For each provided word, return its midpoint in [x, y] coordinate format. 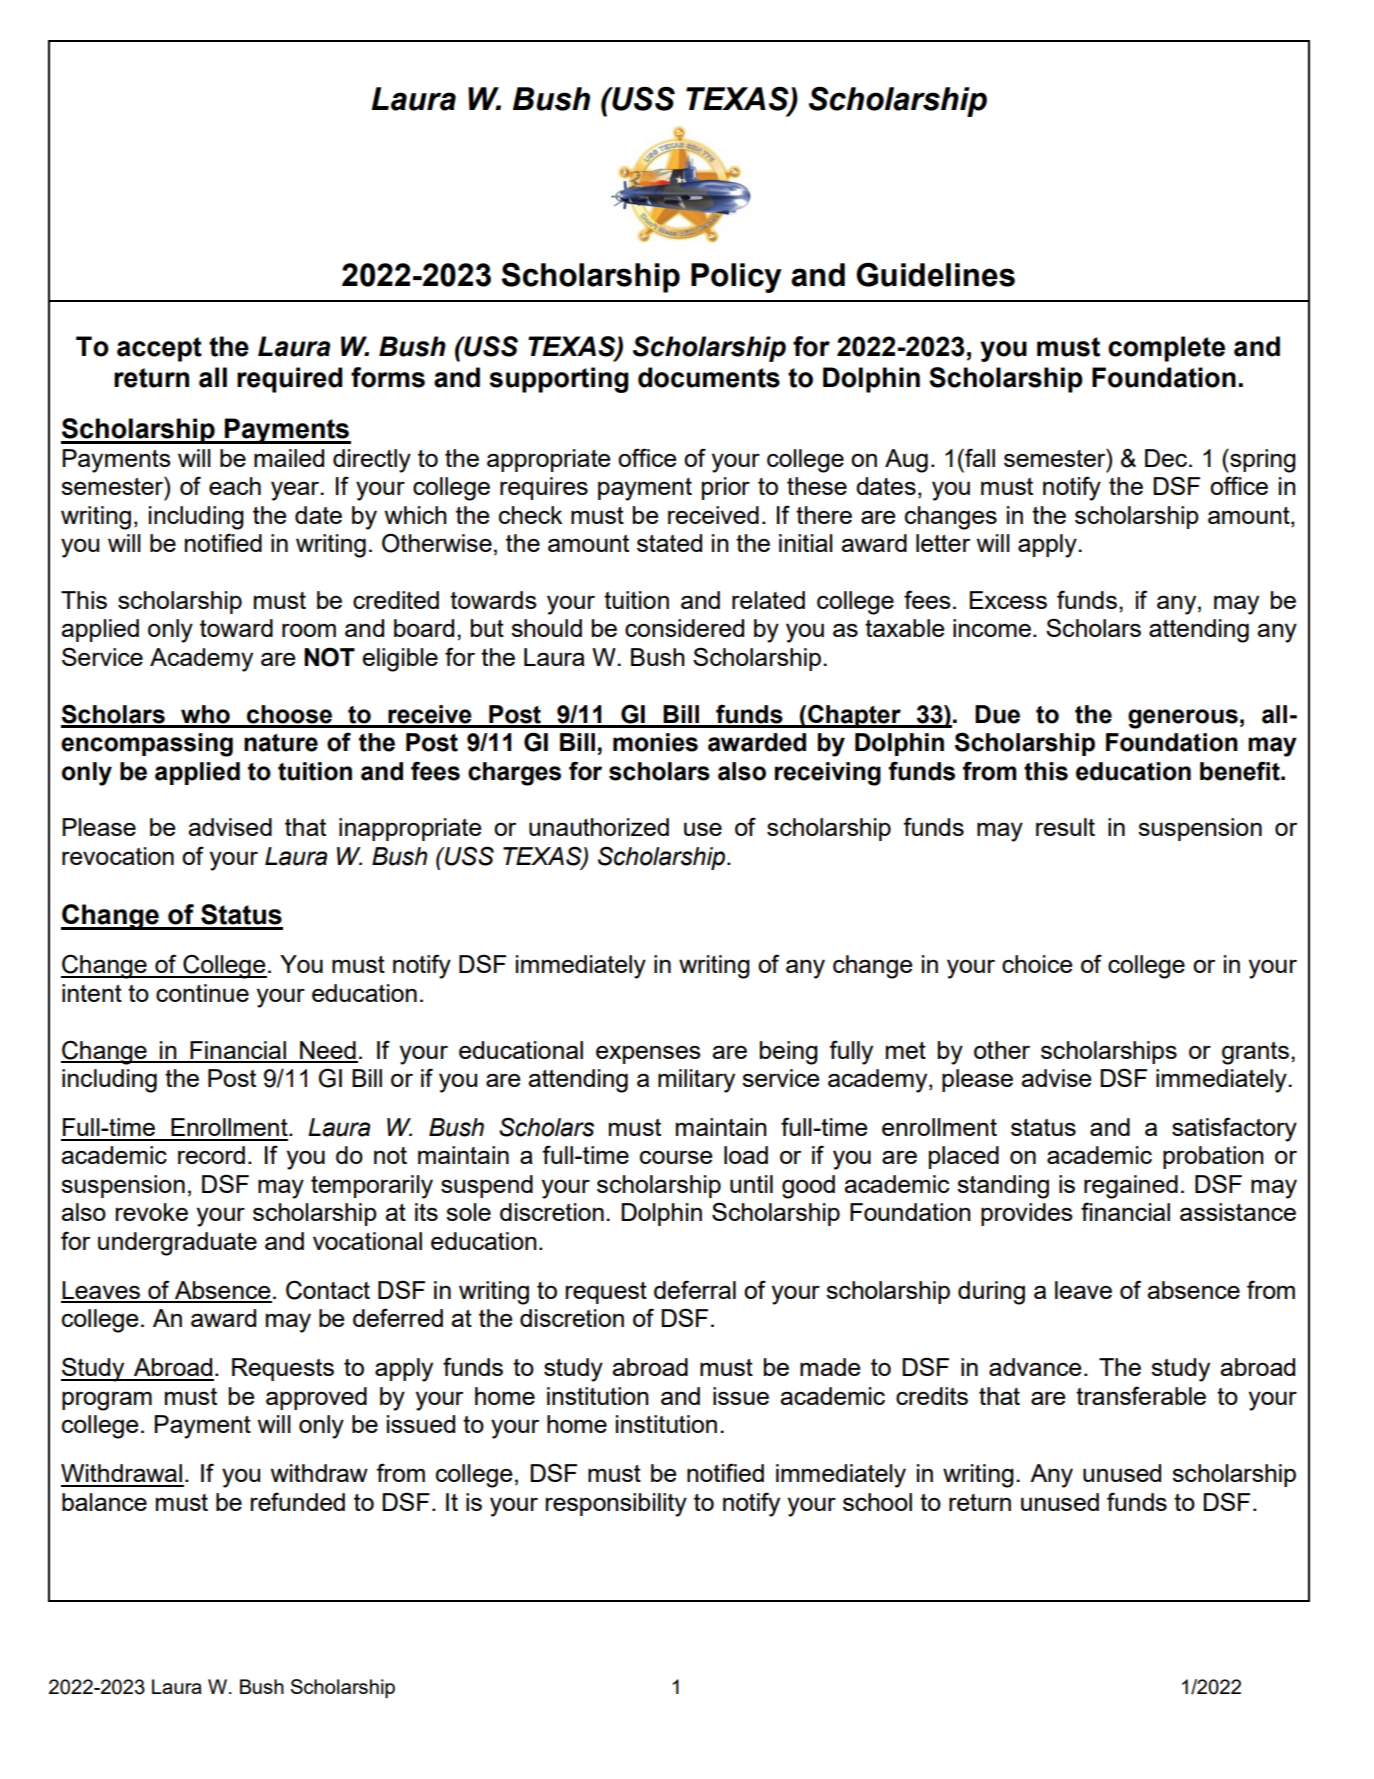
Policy [736, 278]
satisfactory [1234, 1129]
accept [159, 349]
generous [1183, 719]
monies [655, 742]
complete [1166, 349]
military [696, 1081]
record [211, 1155]
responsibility [616, 1505]
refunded [298, 1501]
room [309, 630]
